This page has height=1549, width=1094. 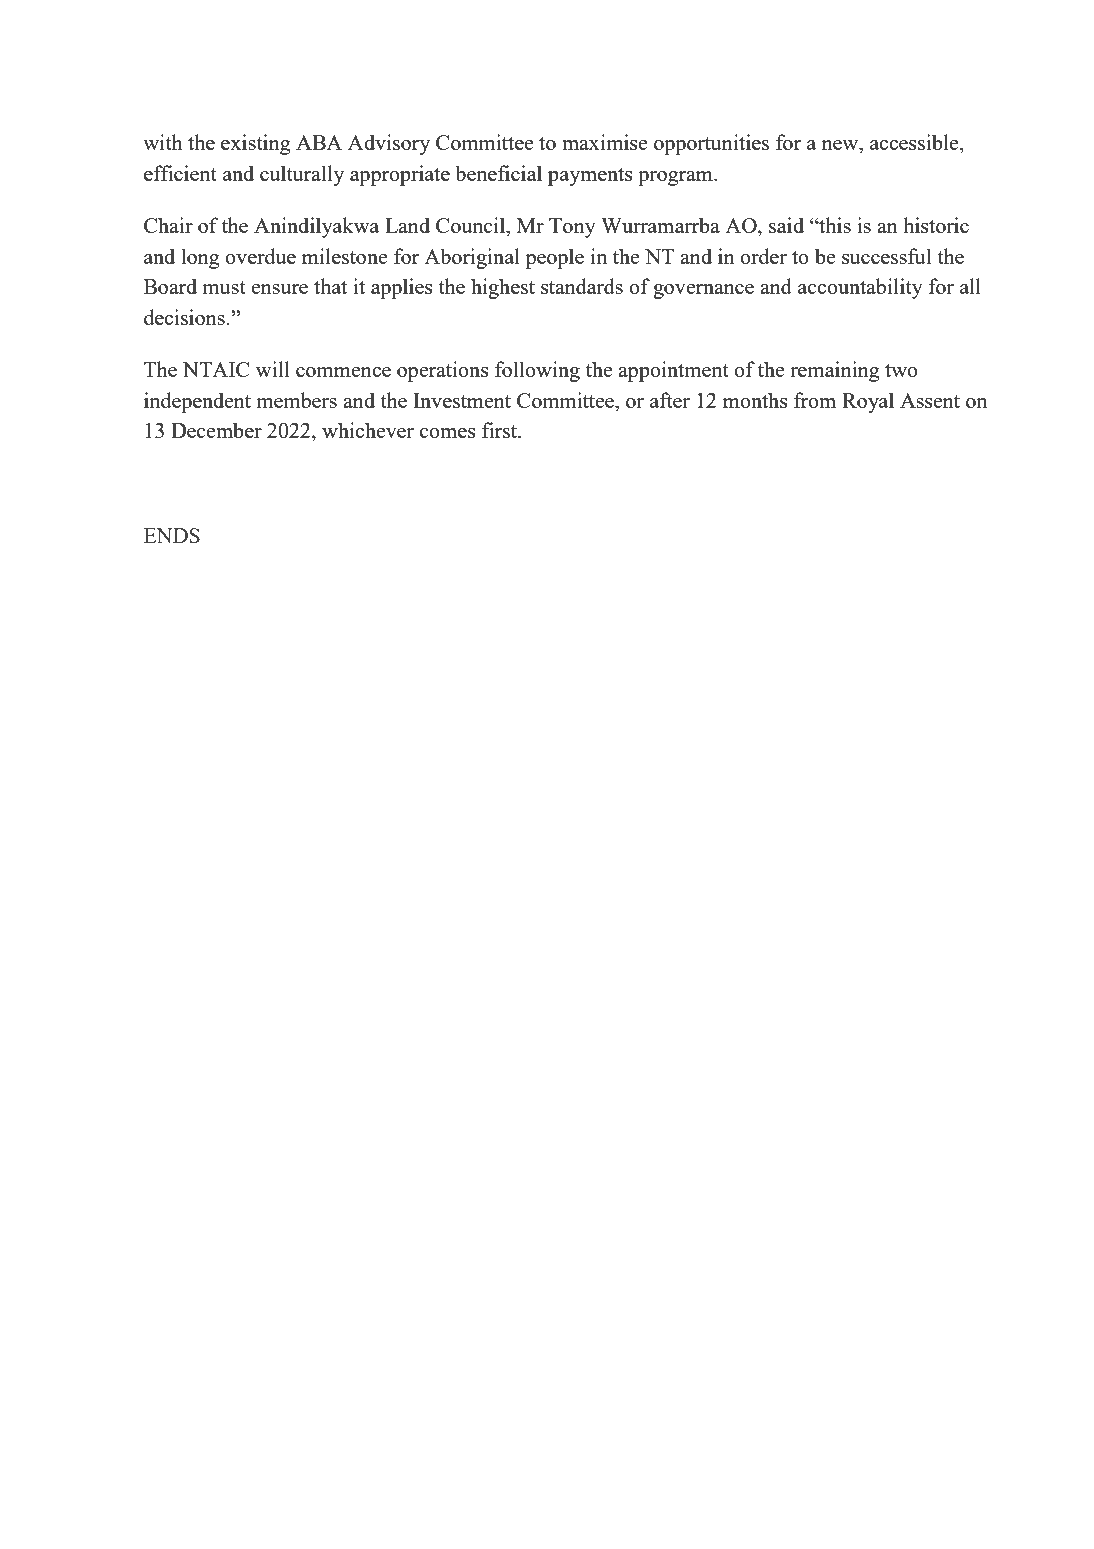 I want to click on existing, so click(x=256, y=144).
